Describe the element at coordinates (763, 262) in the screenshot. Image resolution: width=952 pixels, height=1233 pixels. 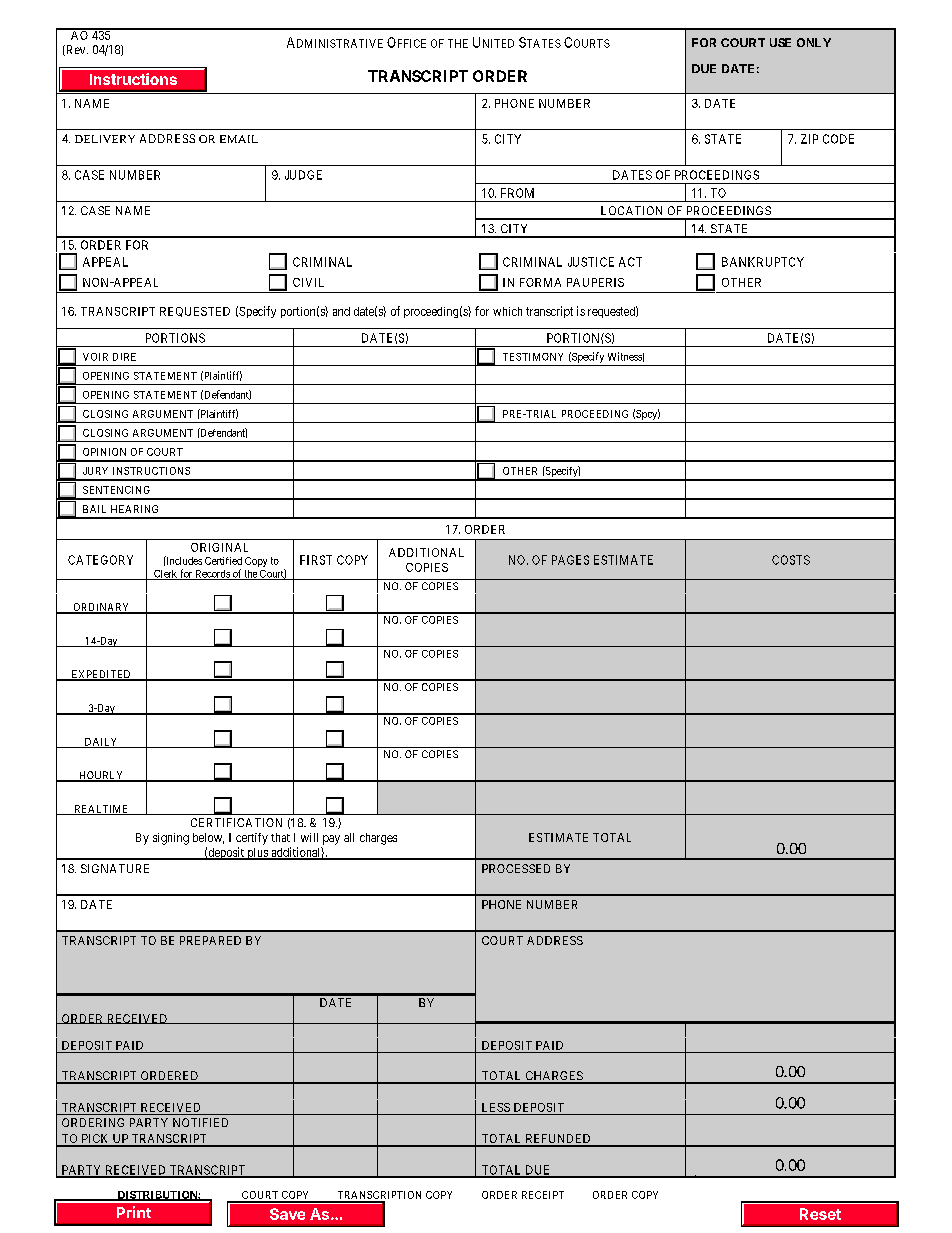
I see `BANKRUPTCY` at that location.
